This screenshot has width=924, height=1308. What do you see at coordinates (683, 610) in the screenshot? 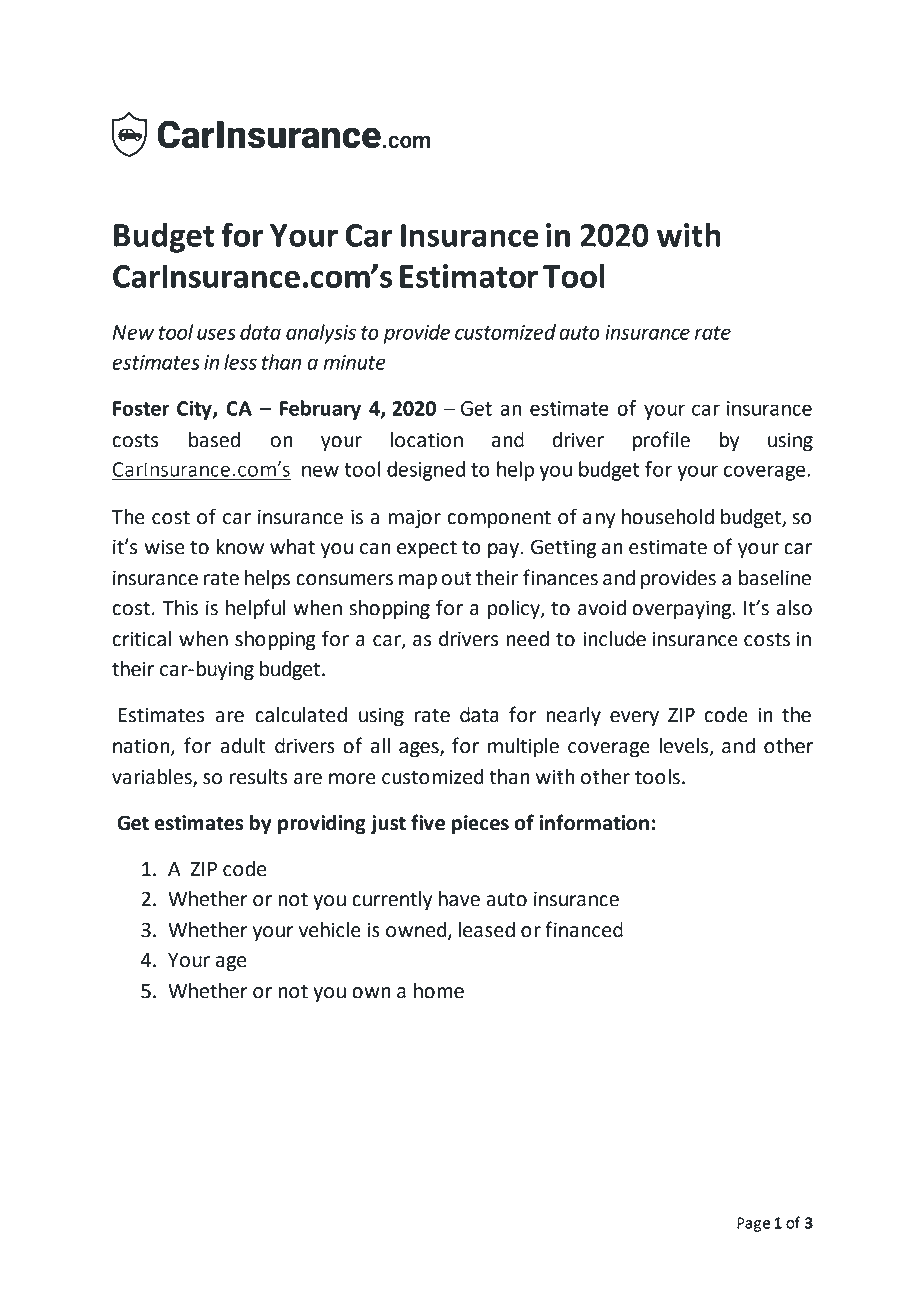
I see `overpaying` at bounding box center [683, 610].
